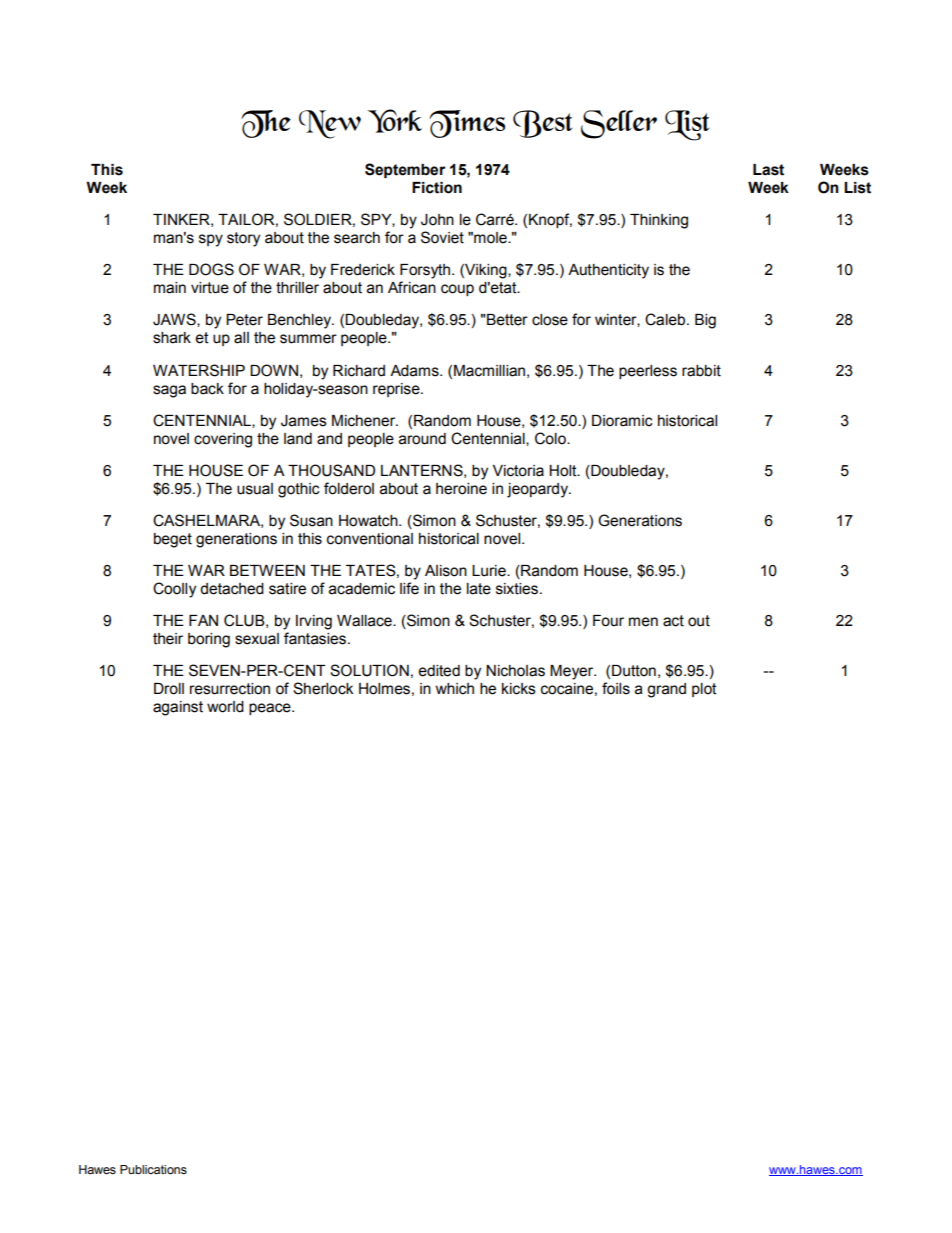 Image resolution: width=952 pixels, height=1233 pixels. Describe the element at coordinates (230, 689) in the page. I see `resurrection` at that location.
